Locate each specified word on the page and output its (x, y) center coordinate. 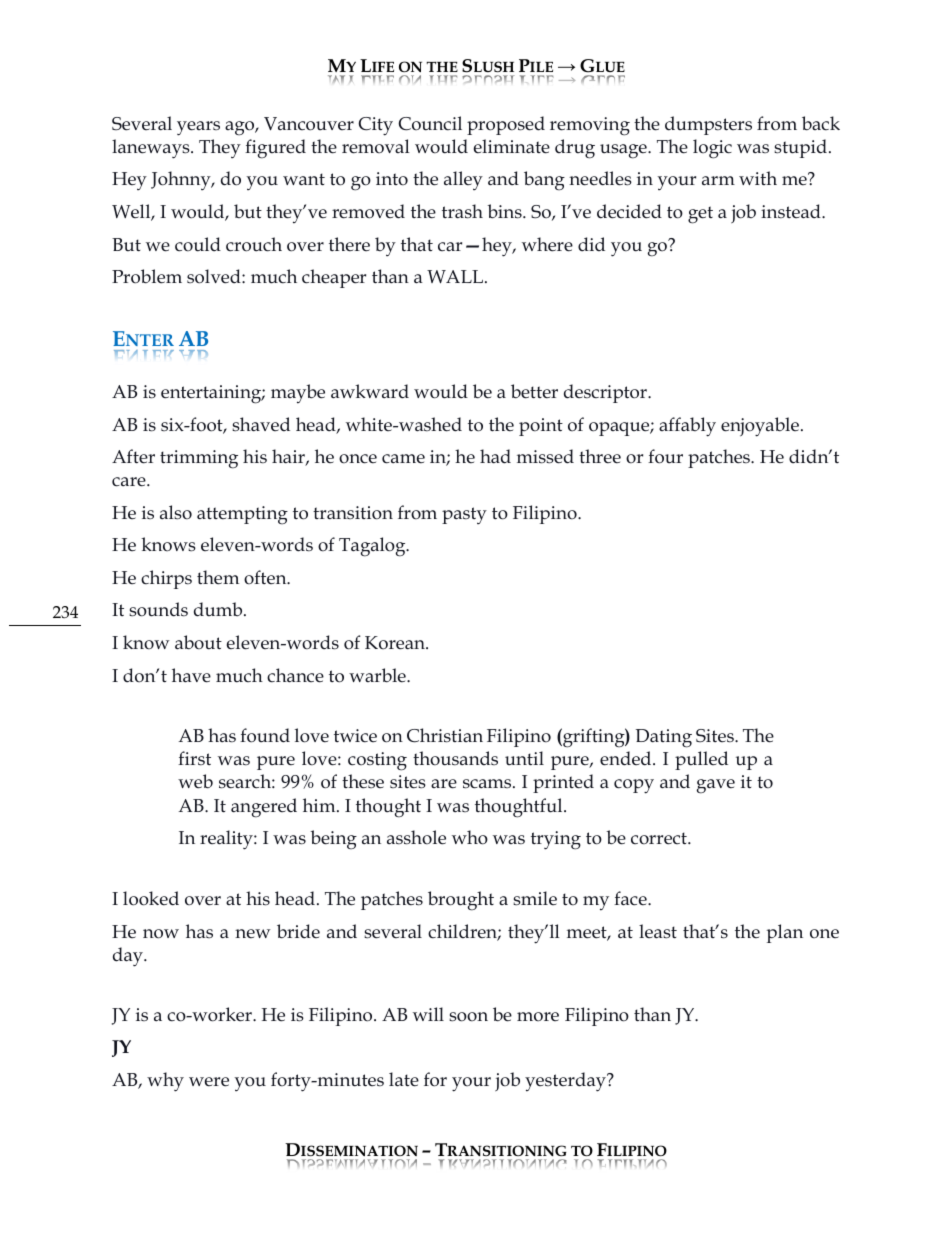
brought (461, 901)
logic (712, 149)
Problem (147, 276)
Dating (664, 738)
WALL (455, 277)
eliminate (512, 146)
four (665, 456)
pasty (464, 515)
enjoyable (761, 427)
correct (660, 838)
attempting (242, 515)
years (198, 128)
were (209, 1082)
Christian (445, 735)
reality (227, 840)
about (198, 642)
